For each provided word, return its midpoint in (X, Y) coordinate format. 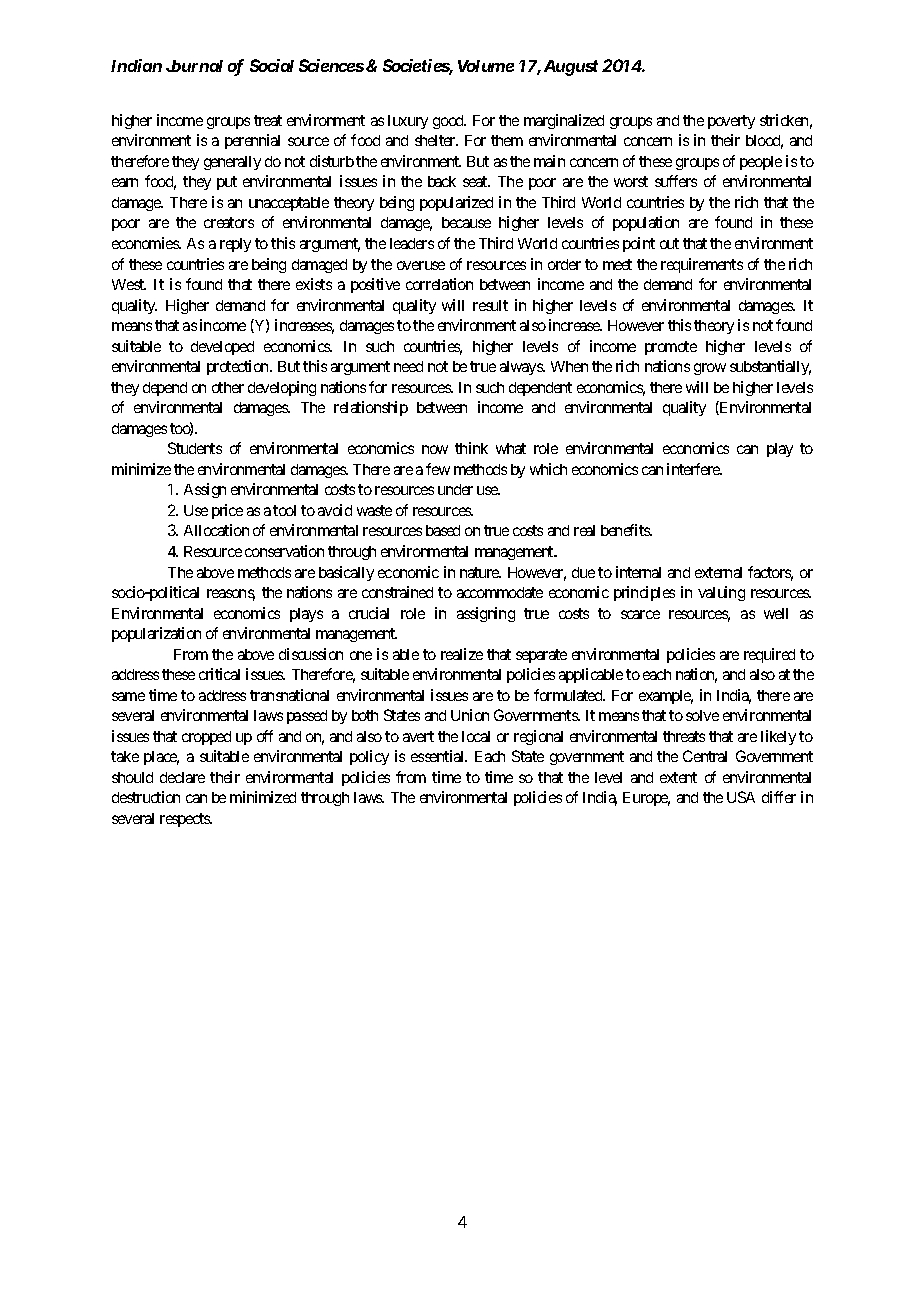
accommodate (500, 592)
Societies (418, 67)
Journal (194, 66)
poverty (731, 122)
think (471, 448)
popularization (156, 634)
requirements (702, 265)
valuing (721, 593)
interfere (694, 469)
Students (195, 448)
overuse (421, 265)
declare (182, 777)
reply (235, 245)
